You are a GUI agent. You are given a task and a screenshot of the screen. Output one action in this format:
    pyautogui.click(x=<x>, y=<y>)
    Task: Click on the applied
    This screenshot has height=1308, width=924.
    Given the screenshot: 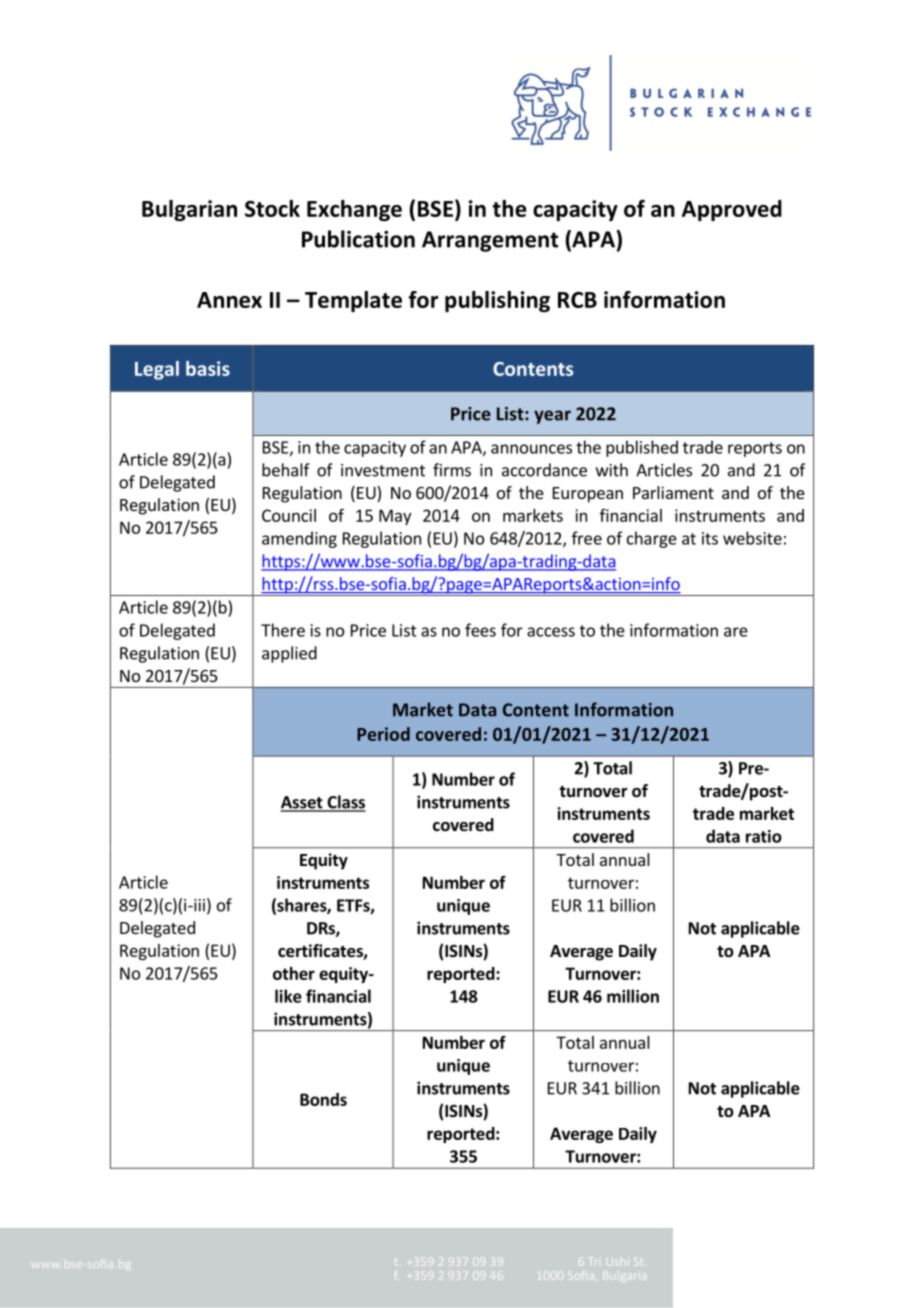 What is the action you would take?
    pyautogui.click(x=289, y=654)
